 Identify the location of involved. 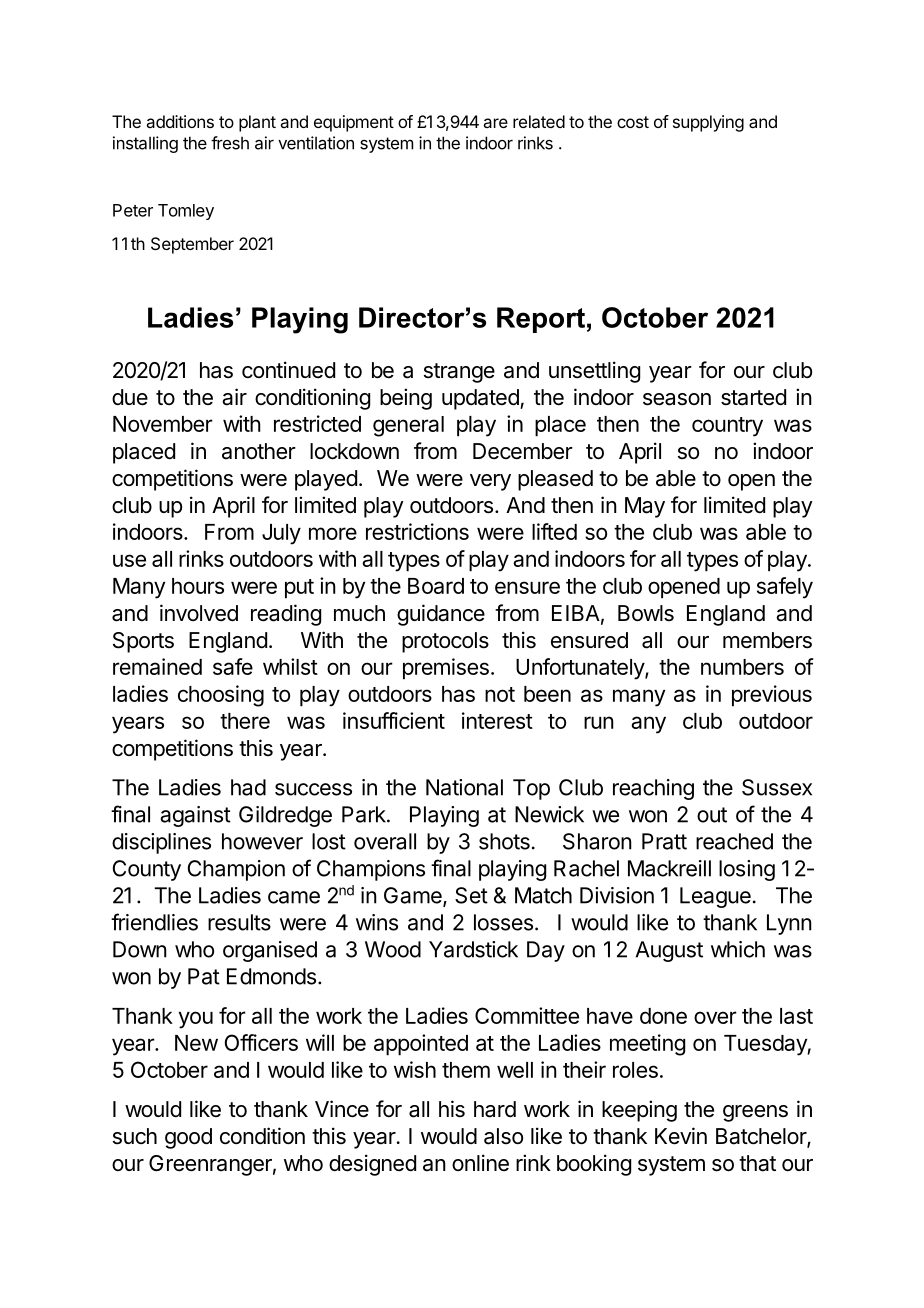
(199, 613).
